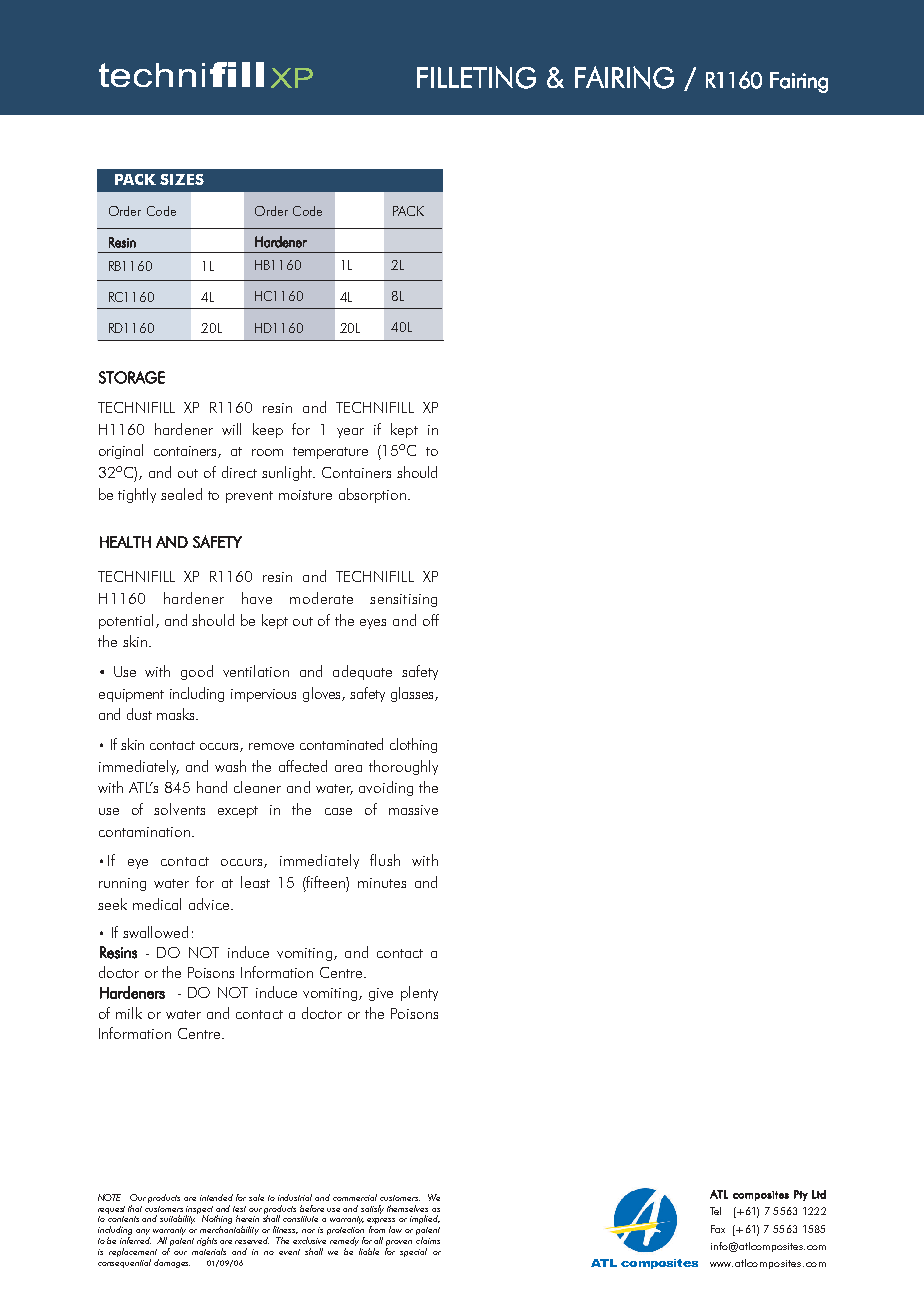  What do you see at coordinates (155, 932) in the image?
I see `swallowed` at bounding box center [155, 932].
